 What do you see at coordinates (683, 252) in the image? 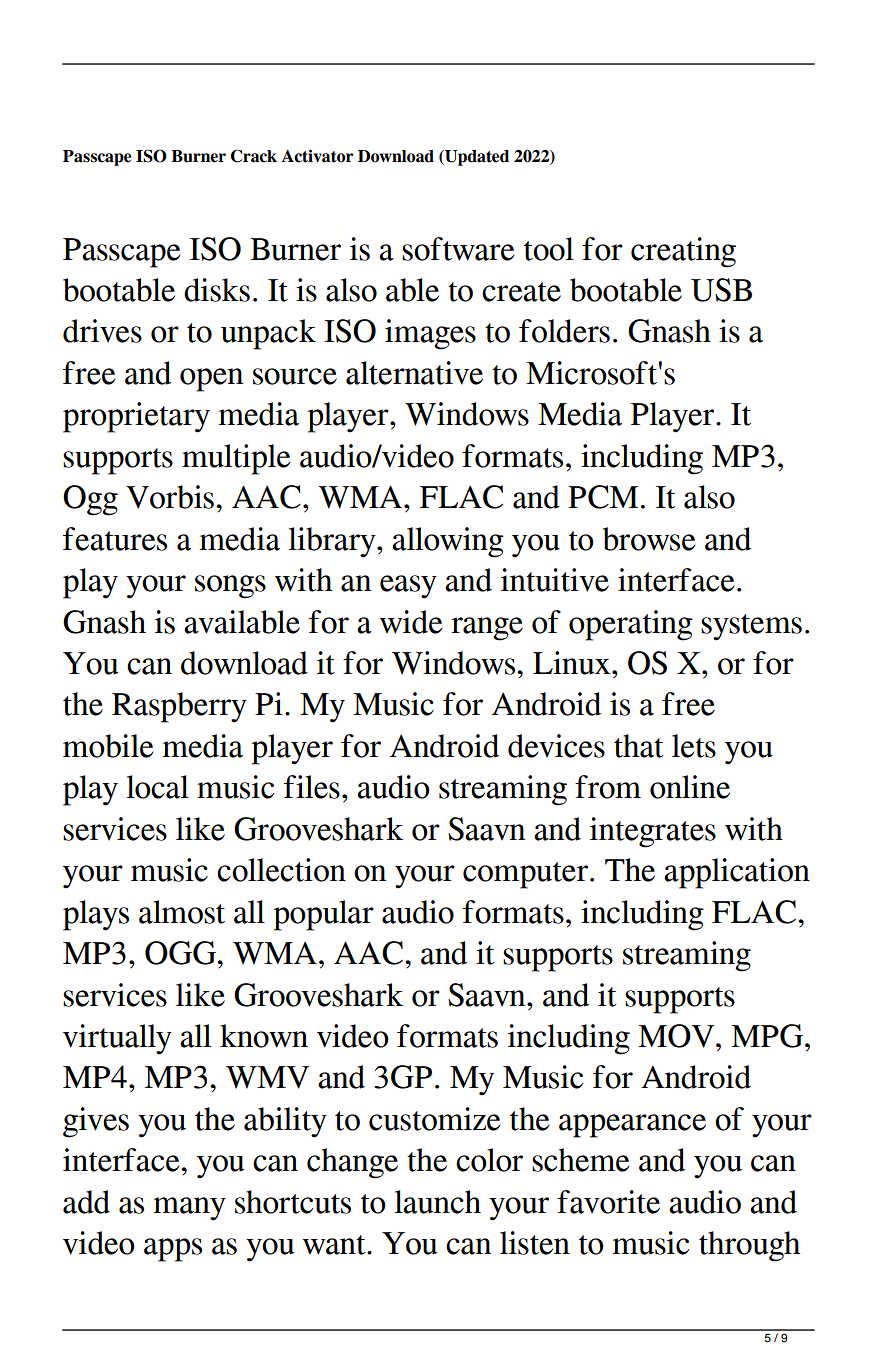
I see `creating` at bounding box center [683, 252].
